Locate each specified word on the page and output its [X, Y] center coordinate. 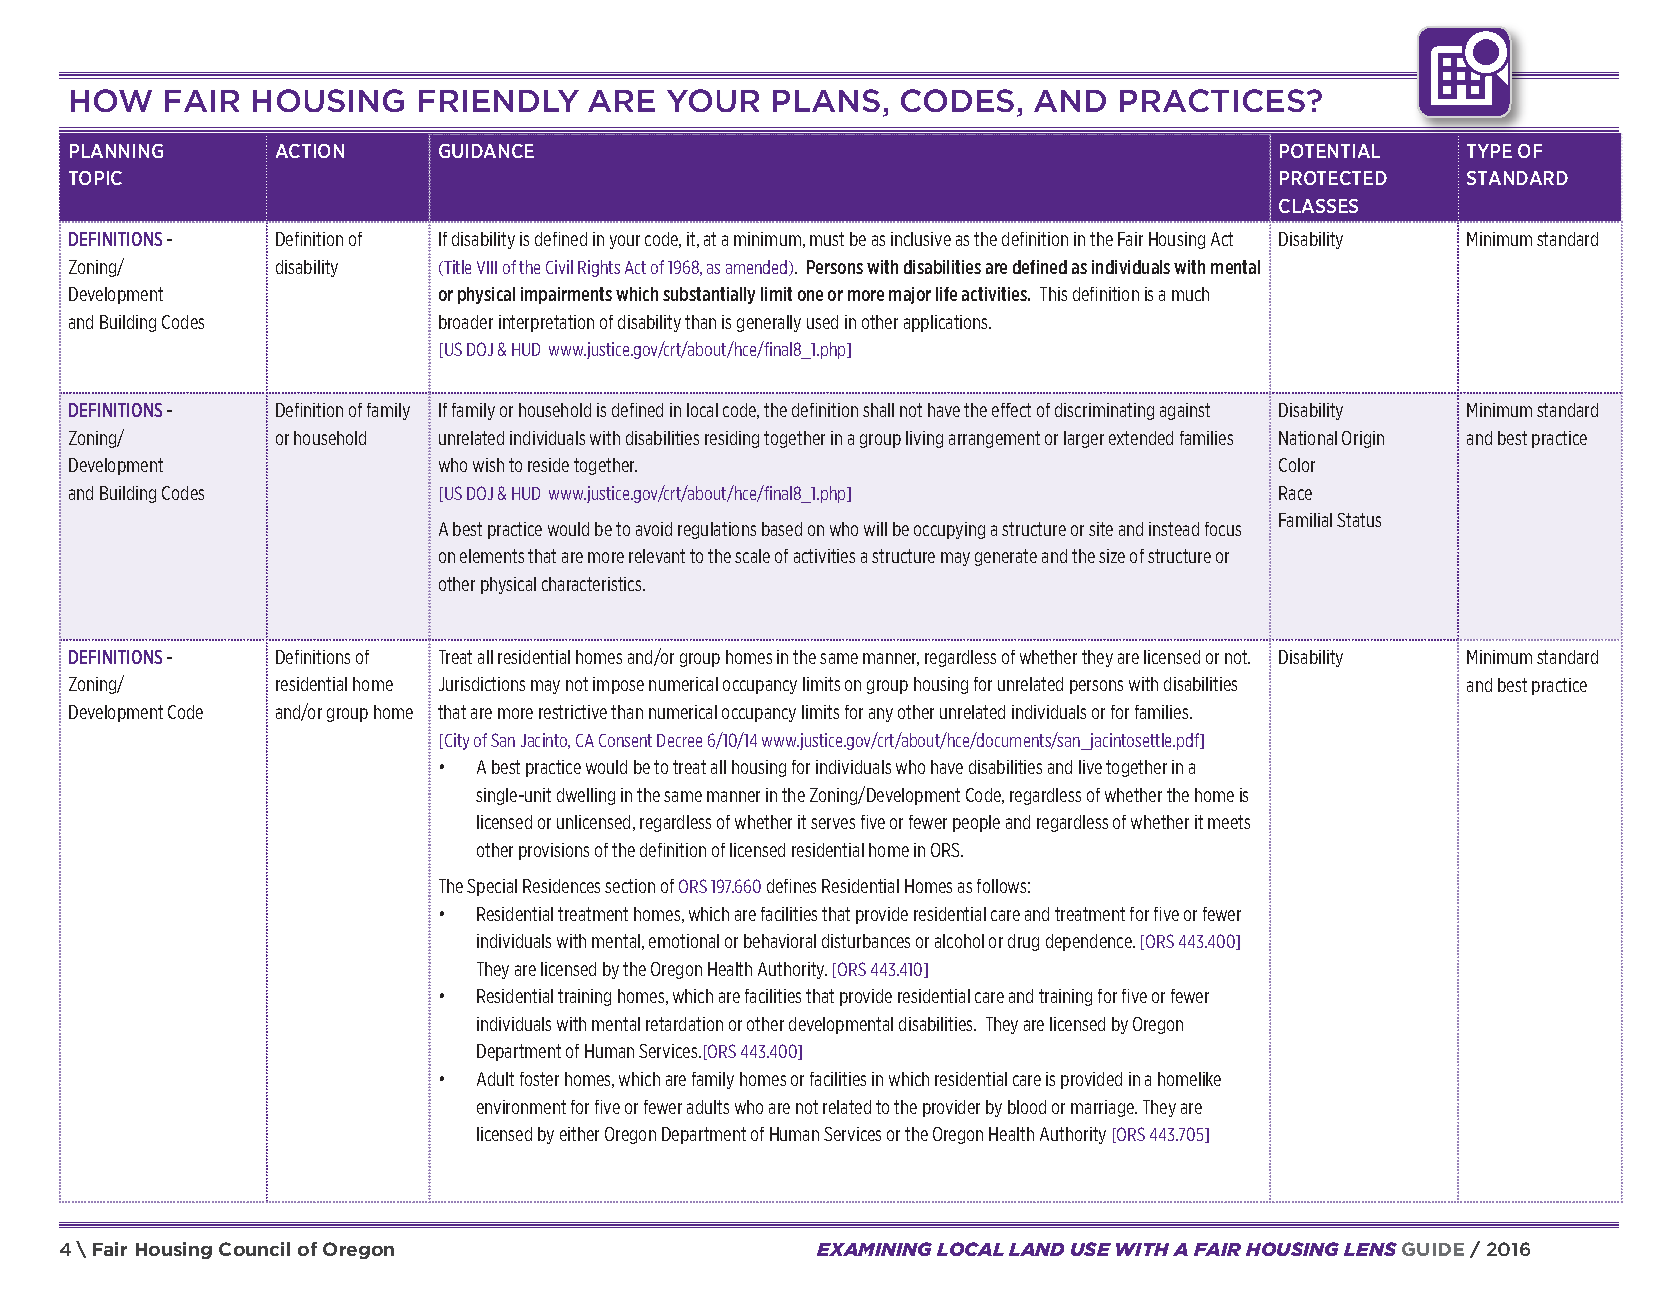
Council [254, 1249]
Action [310, 151]
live [1090, 767]
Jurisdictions [482, 684]
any [881, 715]
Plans [826, 100]
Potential [1330, 151]
